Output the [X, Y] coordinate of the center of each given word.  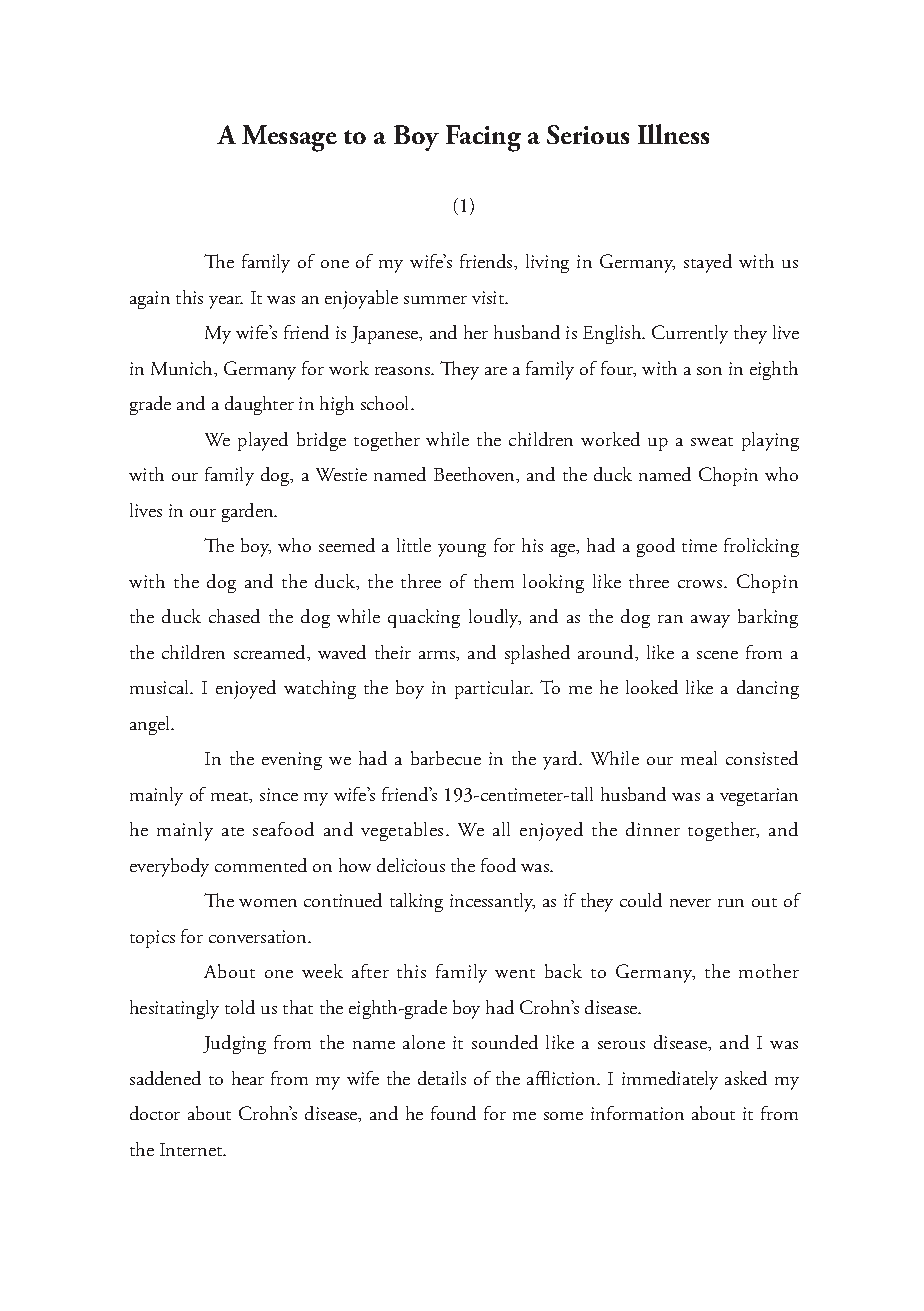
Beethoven [475, 474]
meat [231, 797]
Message [289, 138]
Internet [192, 1149]
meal [699, 758]
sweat [712, 441]
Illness [673, 134]
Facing [483, 138]
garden [249, 512]
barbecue [446, 758]
